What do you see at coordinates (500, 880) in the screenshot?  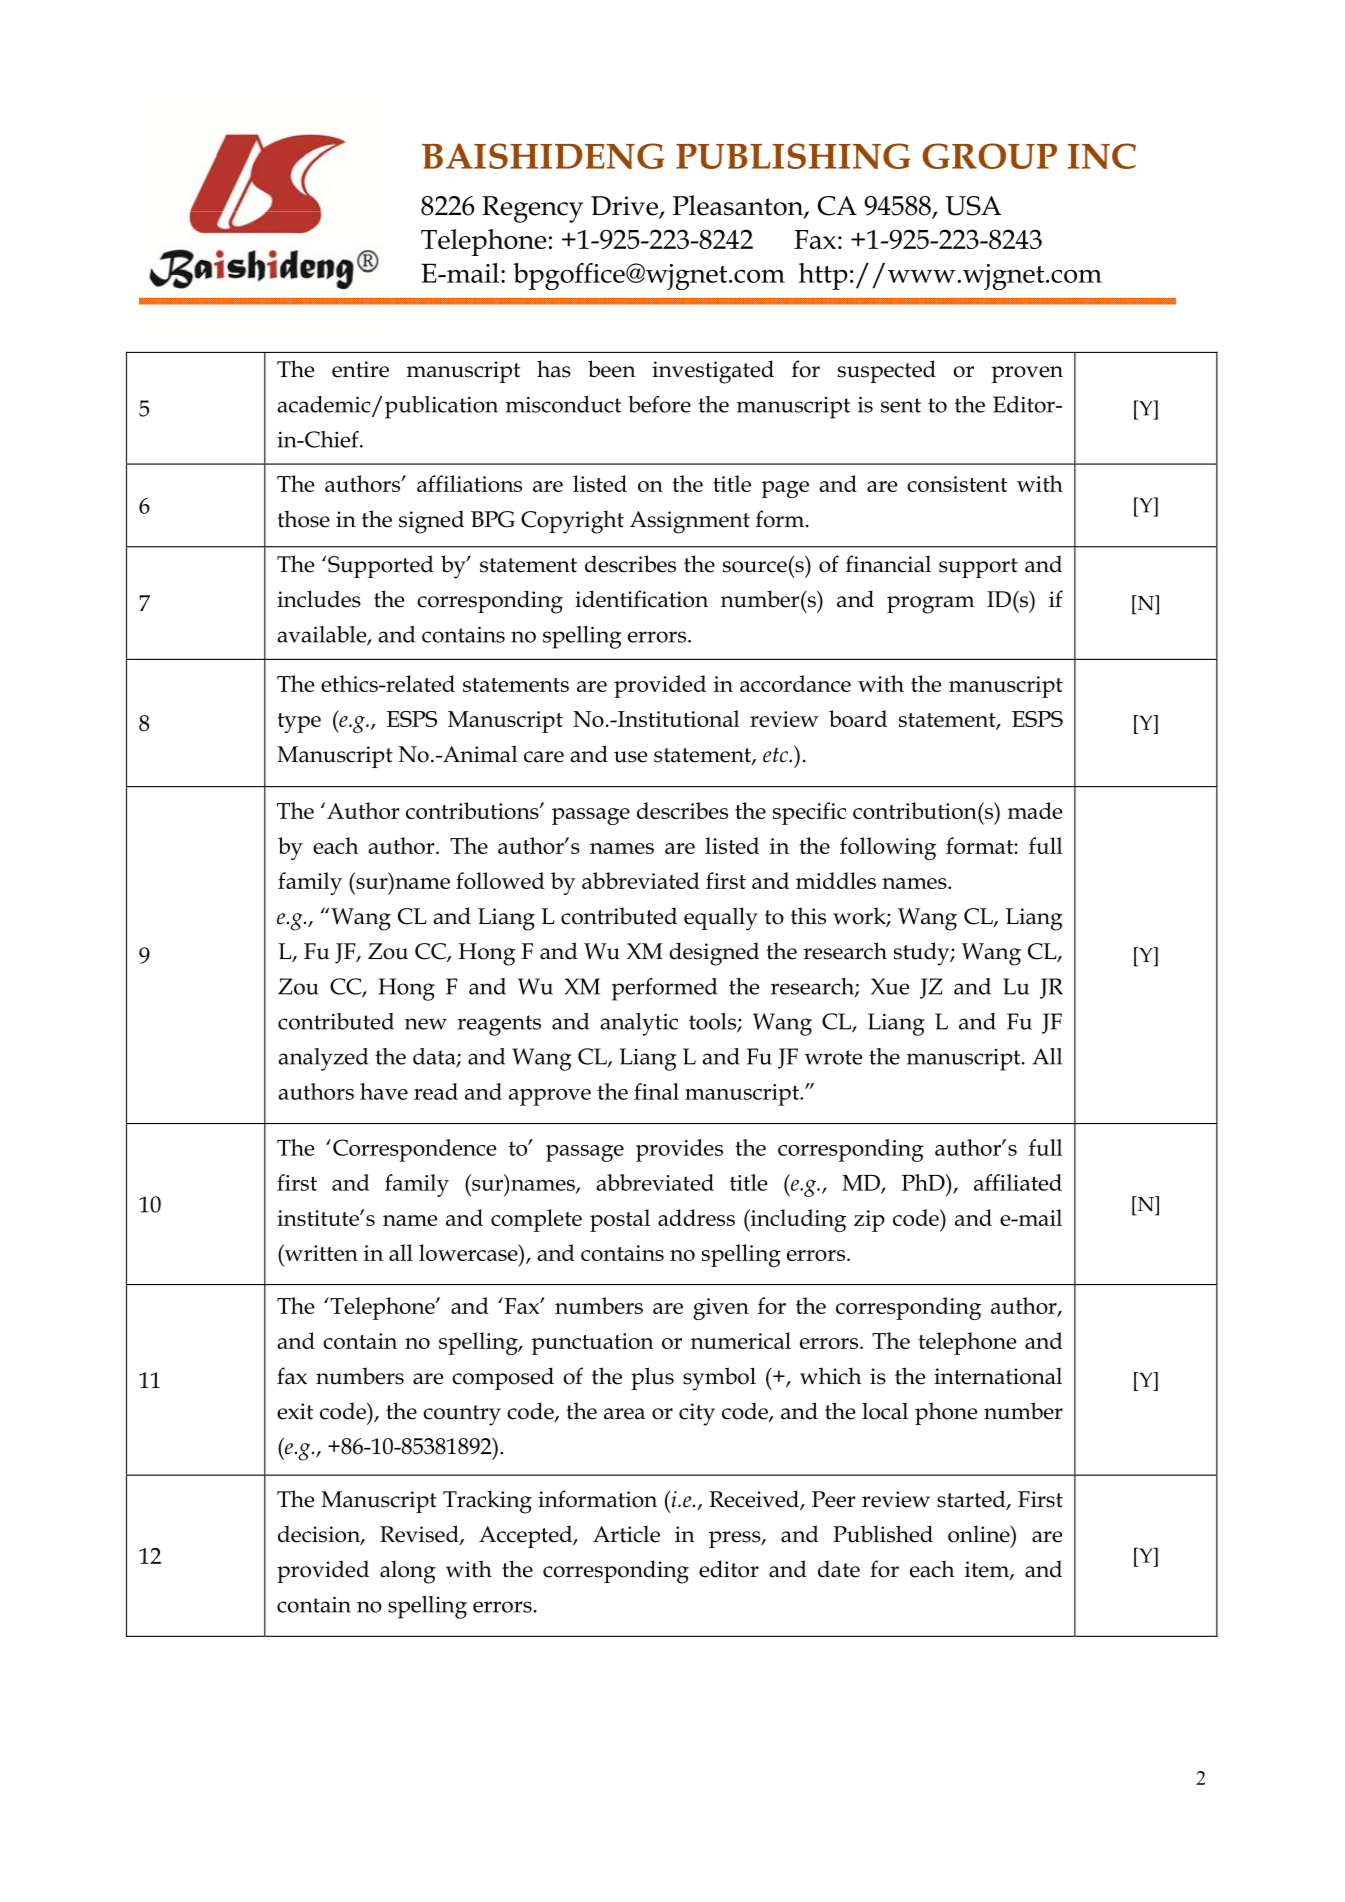 I see `followed` at bounding box center [500, 880].
